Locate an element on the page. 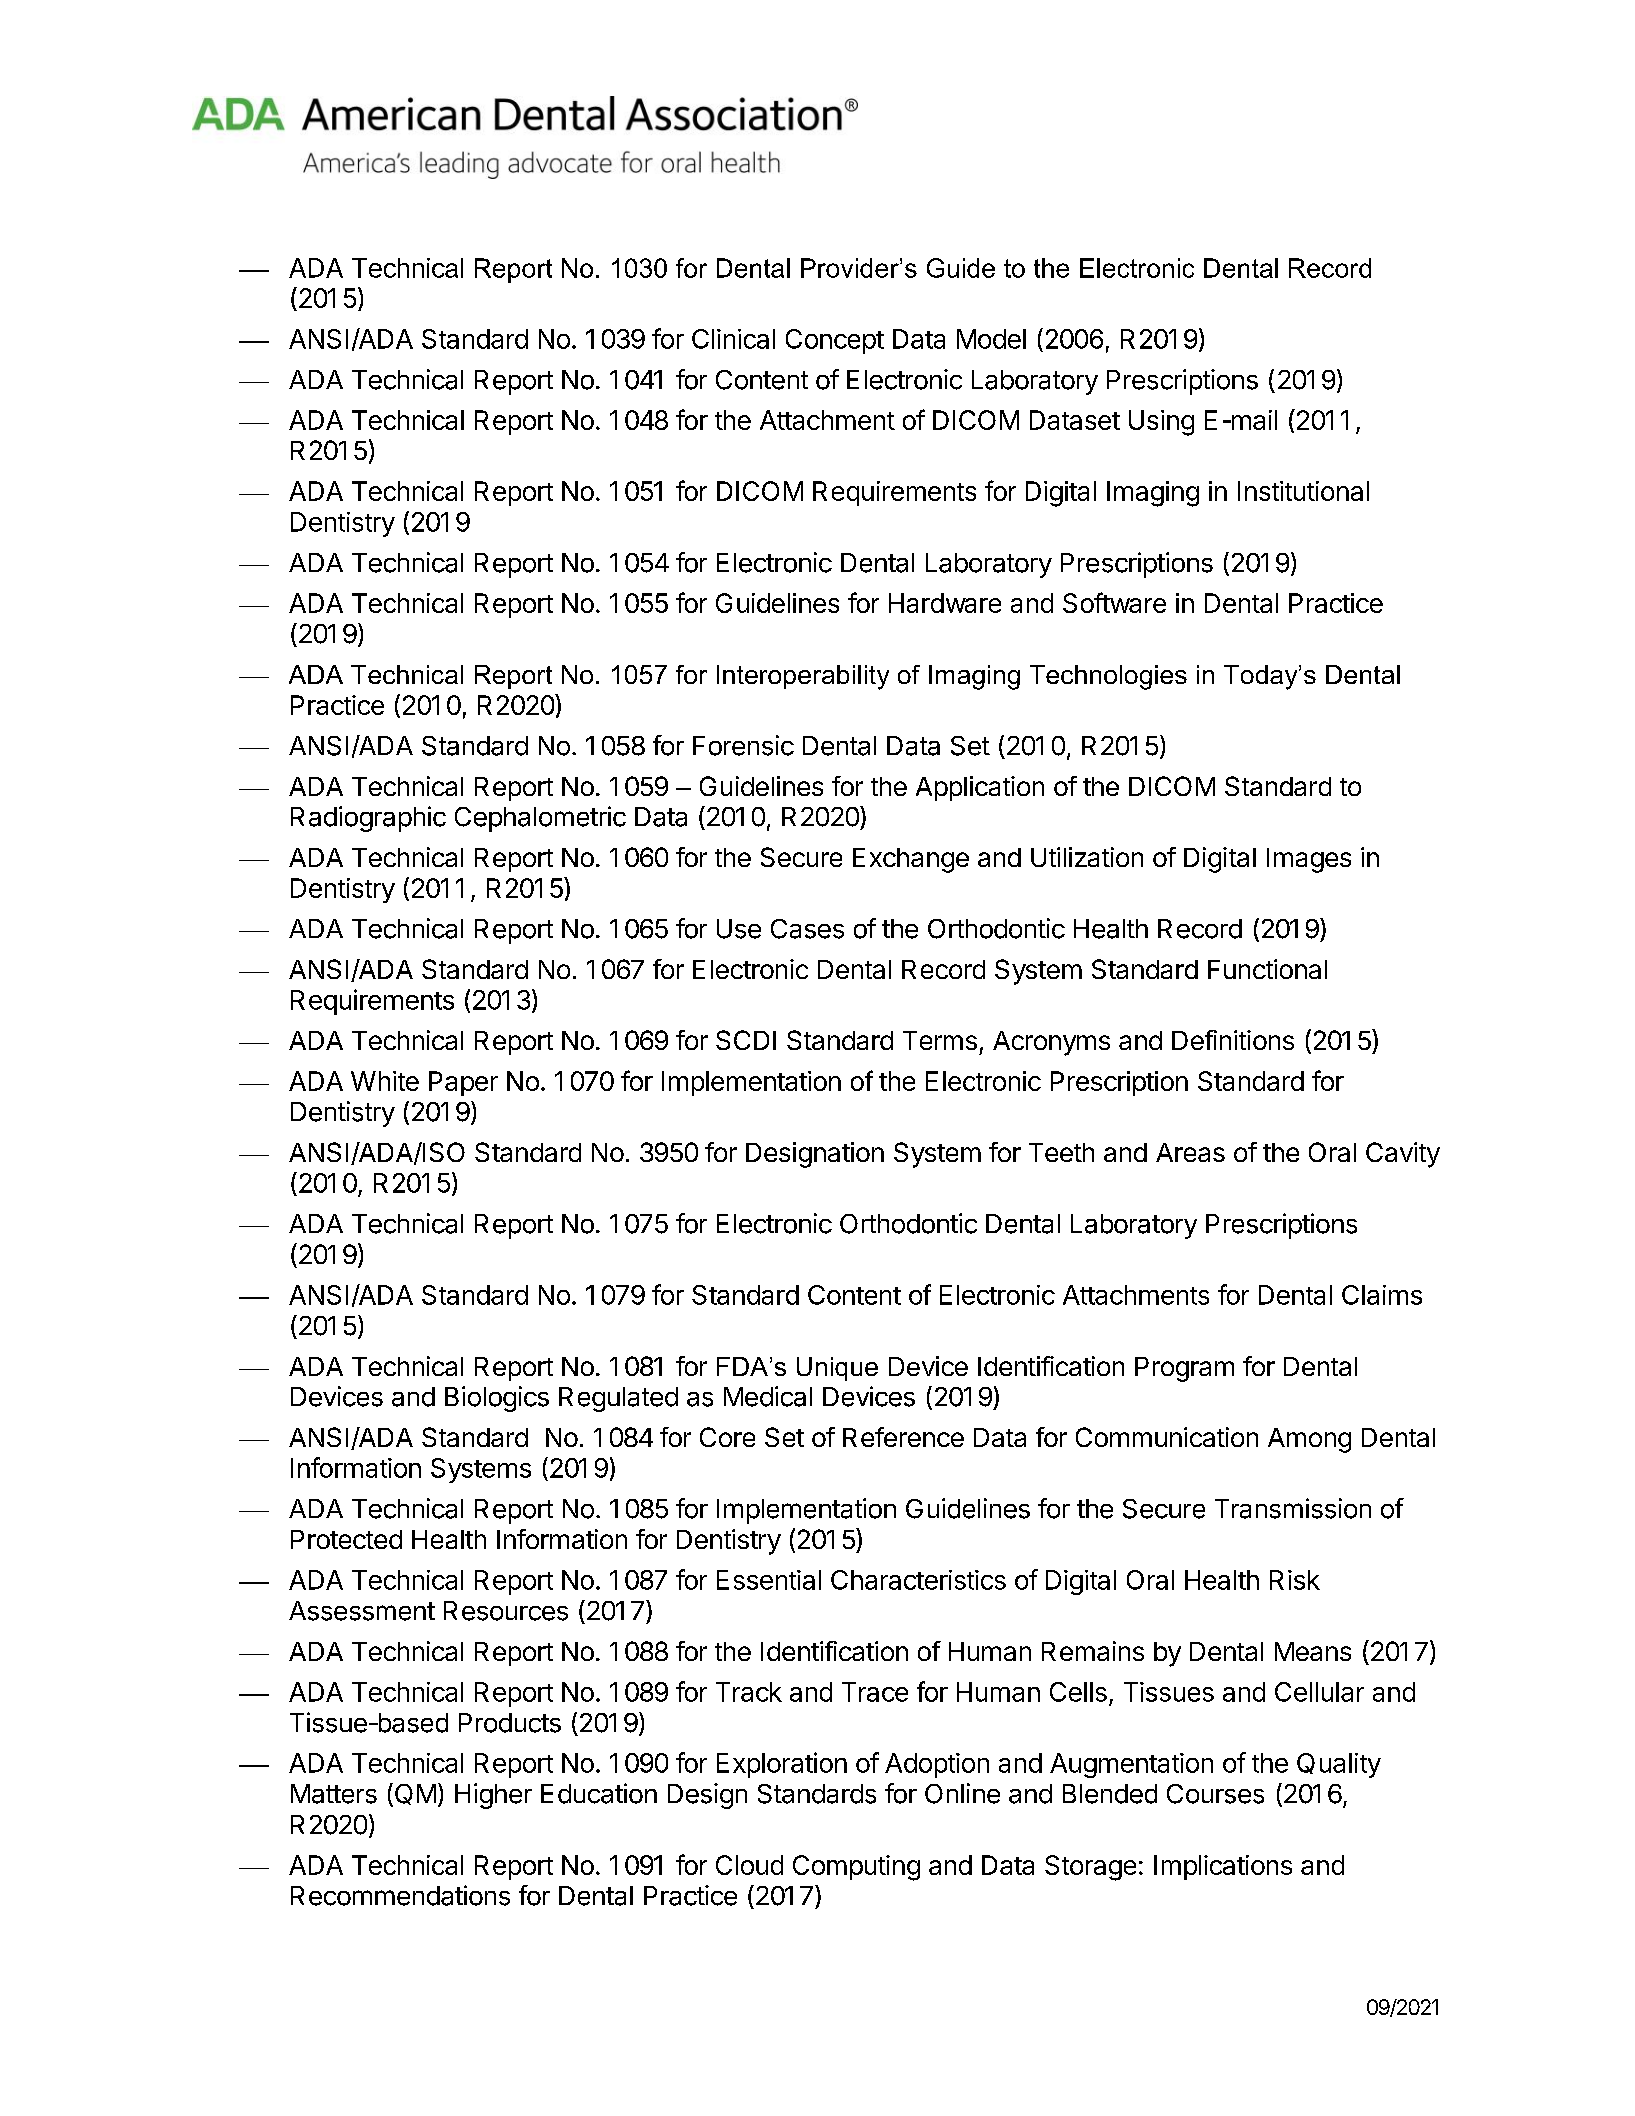 The width and height of the document is (1635, 2116). Terms is located at coordinates (940, 1040).
